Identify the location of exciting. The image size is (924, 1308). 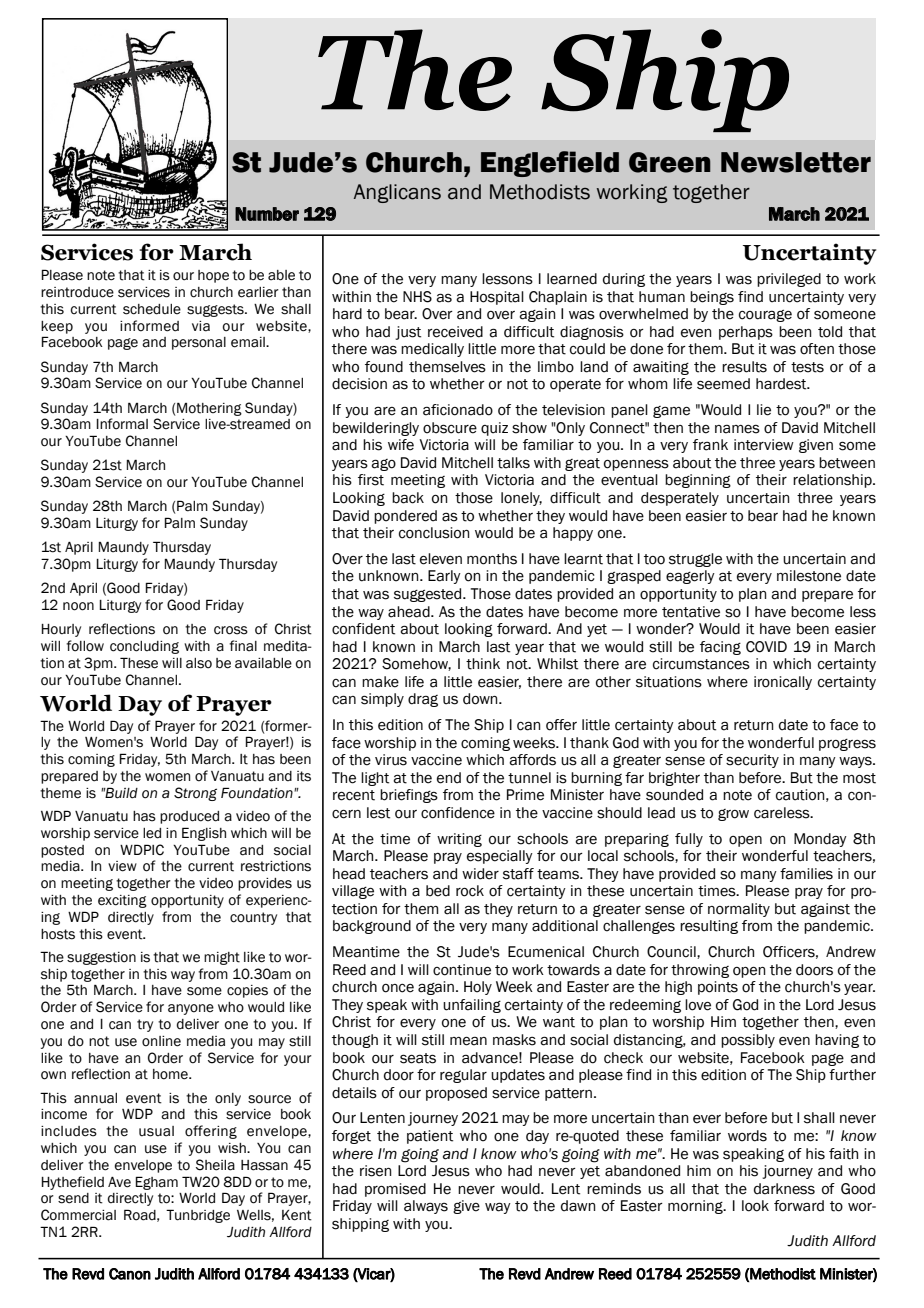
(122, 901).
